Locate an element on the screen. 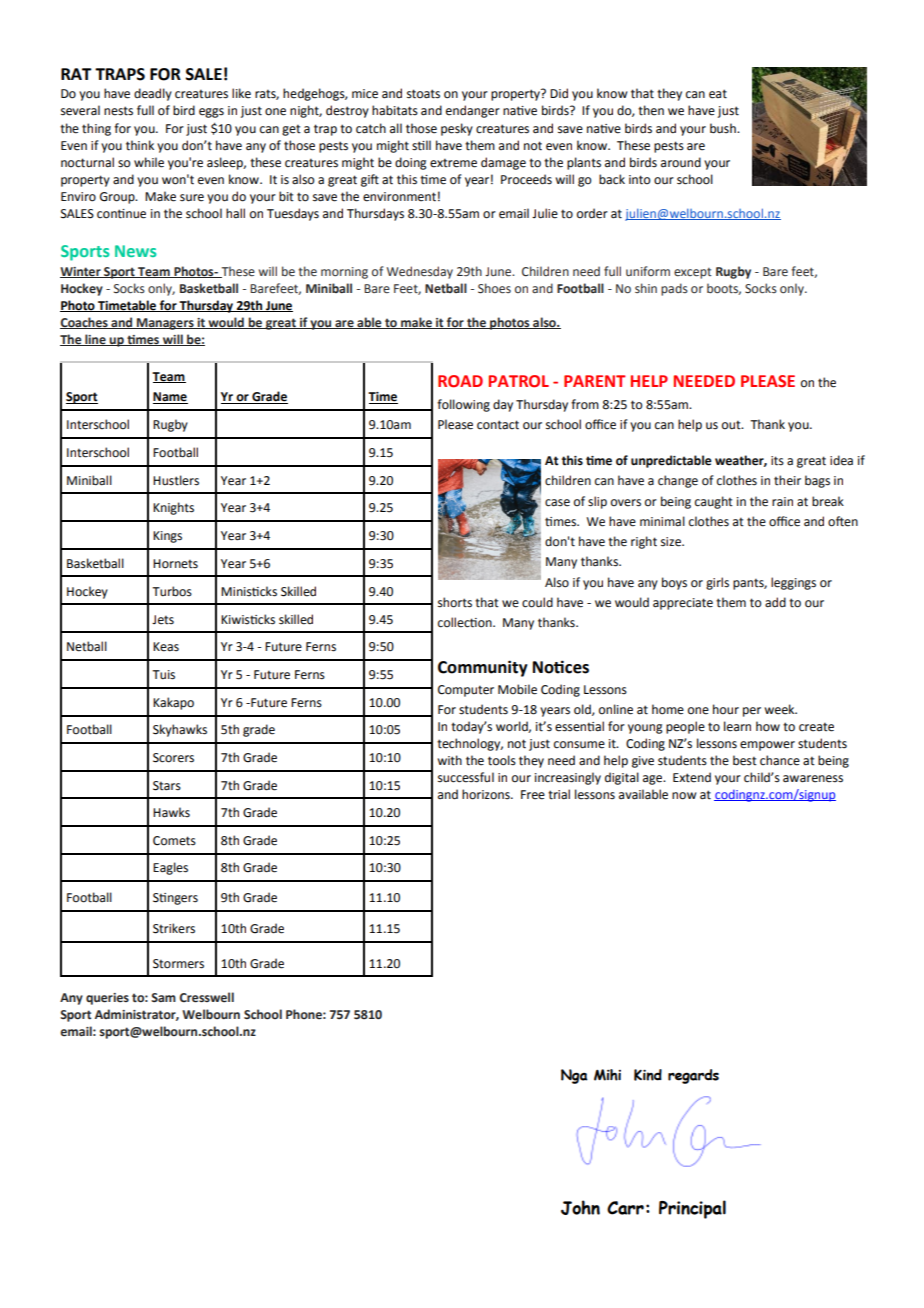  Sam is located at coordinates (163, 997).
